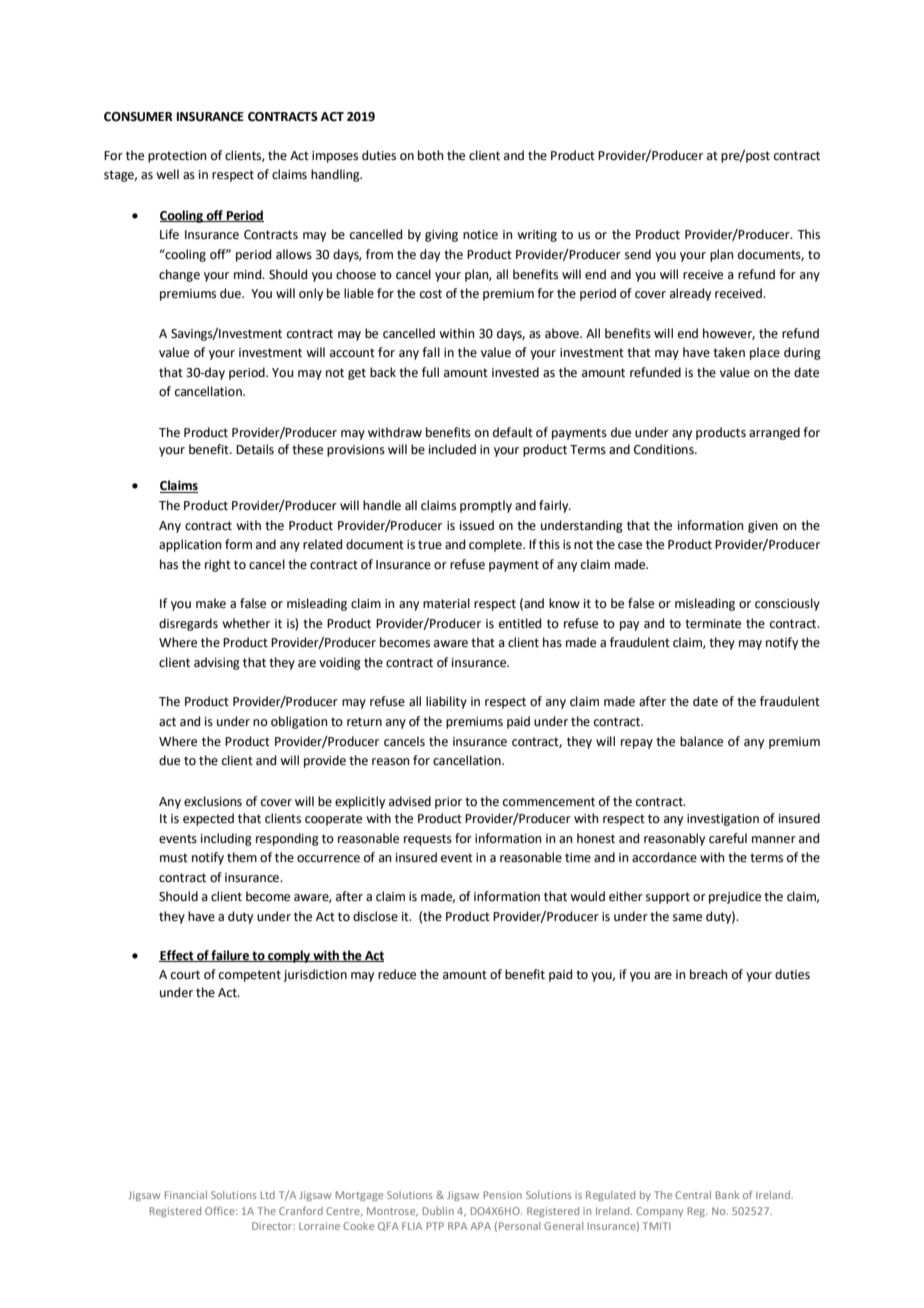 The width and height of the screenshot is (924, 1308). What do you see at coordinates (486, 506) in the screenshot?
I see `promptly` at bounding box center [486, 506].
